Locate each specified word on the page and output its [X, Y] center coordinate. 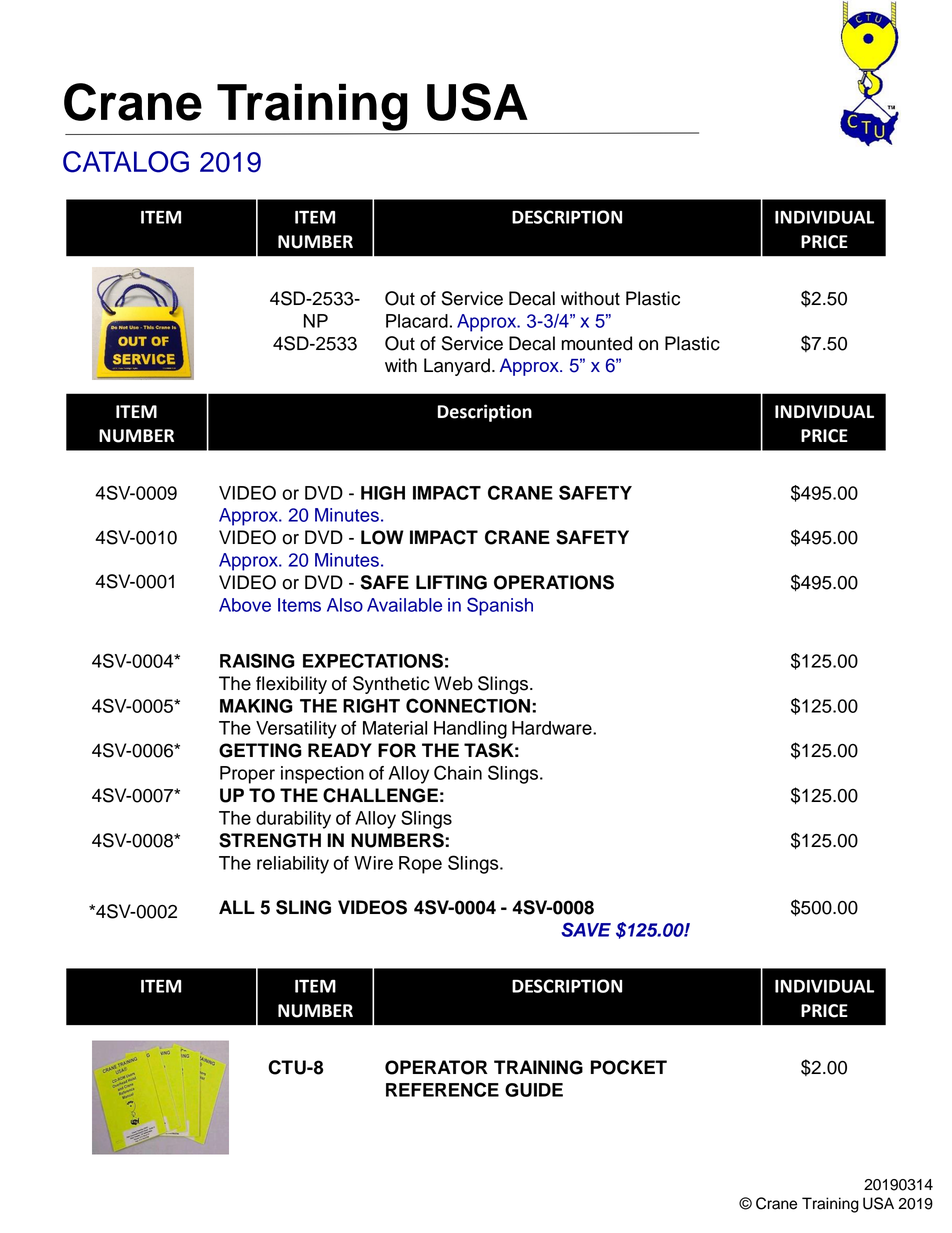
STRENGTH [270, 840]
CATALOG [126, 162]
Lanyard [457, 367]
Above [245, 605]
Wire [373, 863]
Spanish [500, 606]
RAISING [257, 660]
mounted [596, 343]
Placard [417, 321]
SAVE [586, 929]
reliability [293, 865]
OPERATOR [436, 1067]
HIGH [383, 493]
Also [345, 605]
